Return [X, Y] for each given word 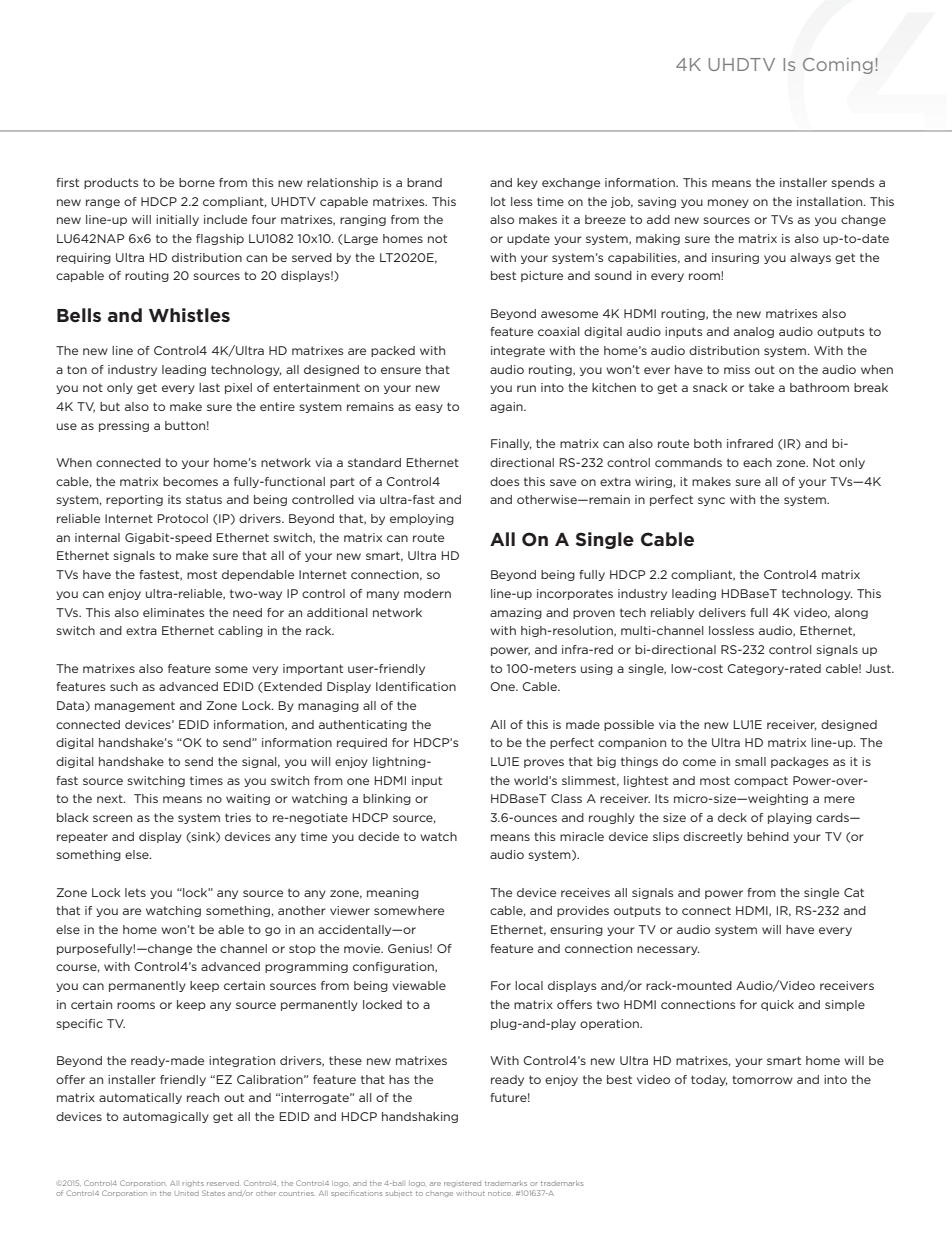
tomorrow [762, 1079]
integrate [518, 351]
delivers [722, 612]
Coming [838, 66]
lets [135, 892]
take [761, 387]
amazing [516, 613]
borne [197, 182]
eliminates [174, 612]
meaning [393, 893]
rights [193, 1184]
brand [424, 182]
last [209, 387]
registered [462, 1184]
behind [768, 836]
